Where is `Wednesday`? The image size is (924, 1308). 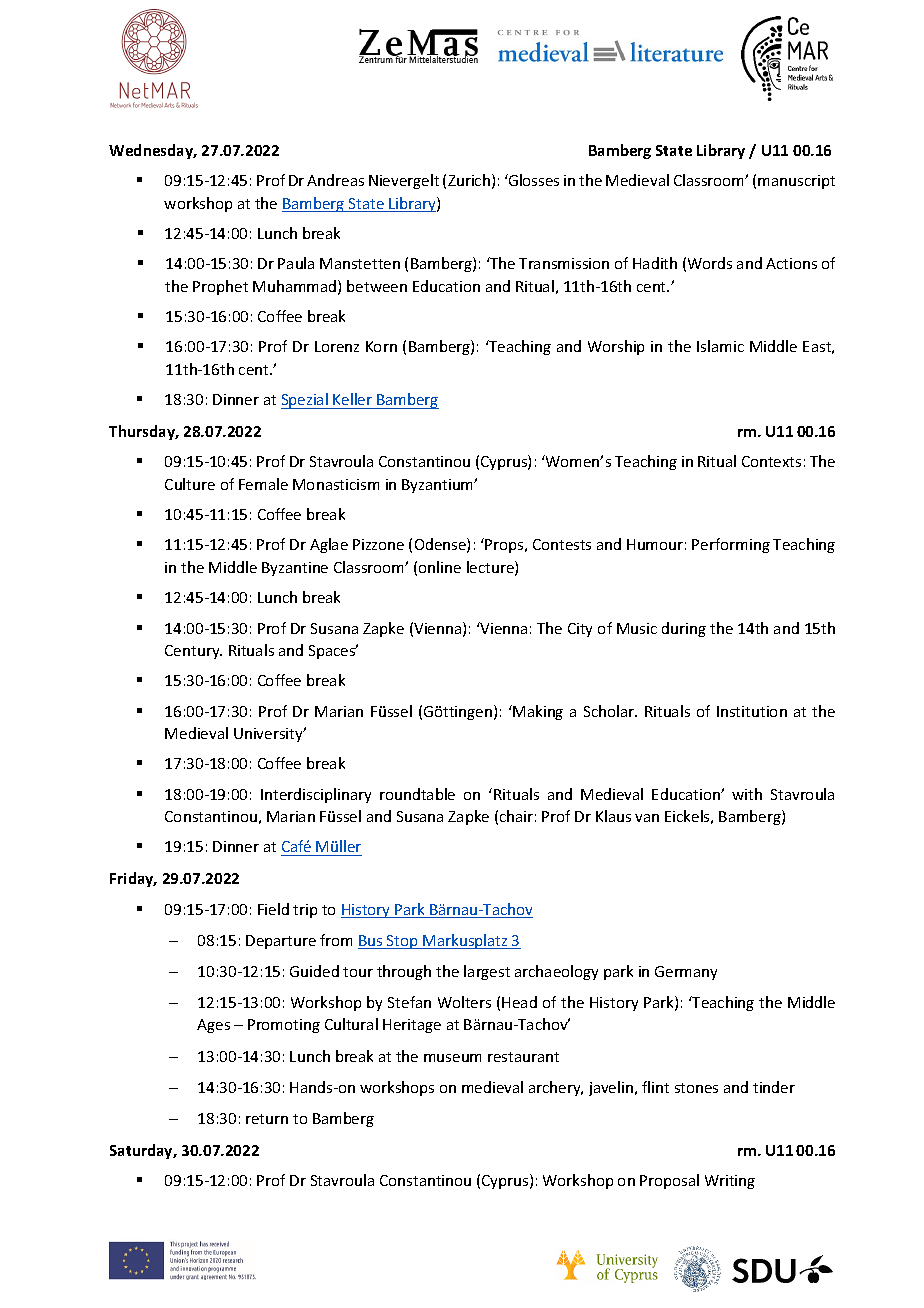
Wednesday is located at coordinates (152, 151).
